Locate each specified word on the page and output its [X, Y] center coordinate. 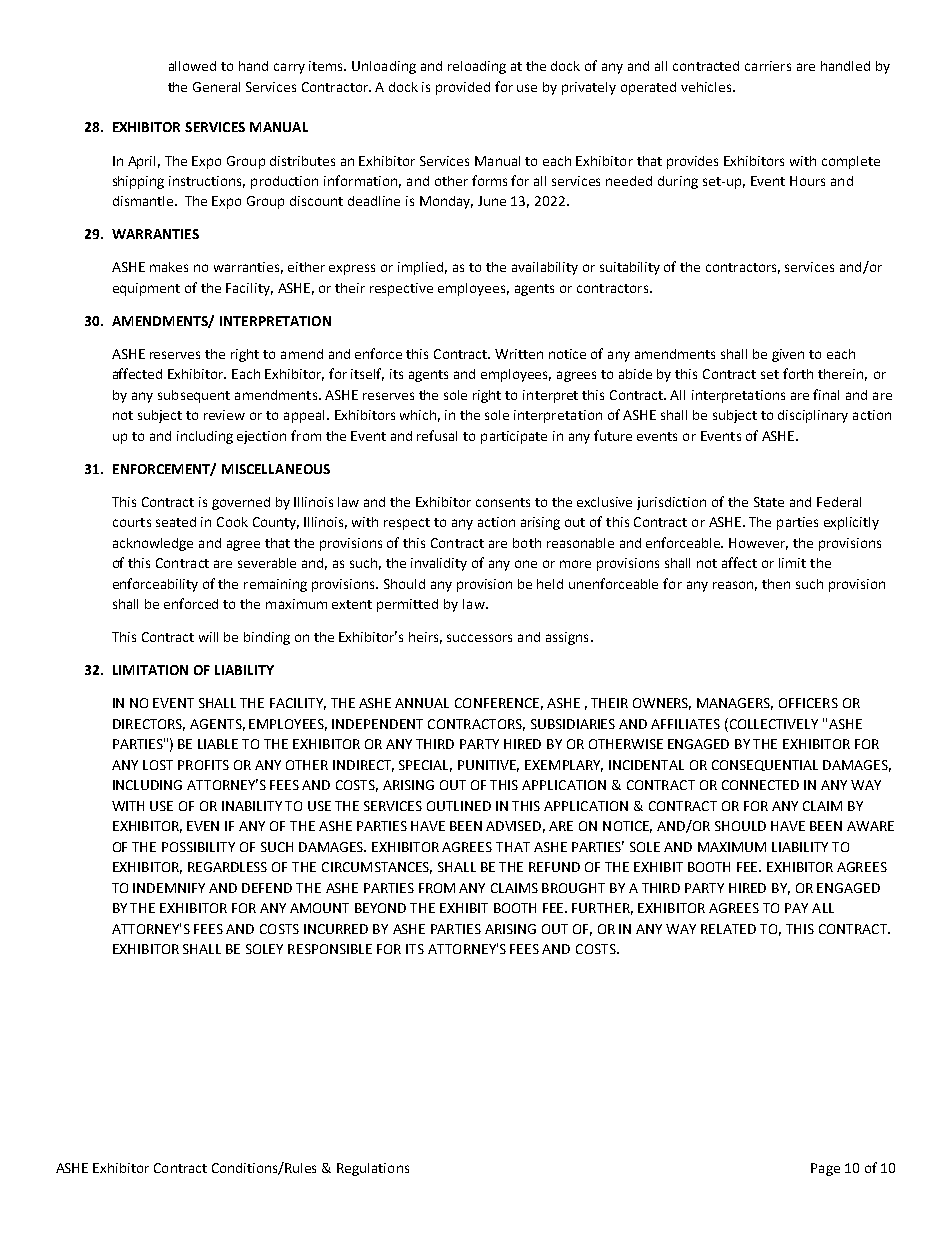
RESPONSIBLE [330, 949]
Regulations [373, 1169]
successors [479, 638]
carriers [768, 66]
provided [463, 88]
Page [825, 1169]
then [776, 584]
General [216, 87]
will [208, 637]
